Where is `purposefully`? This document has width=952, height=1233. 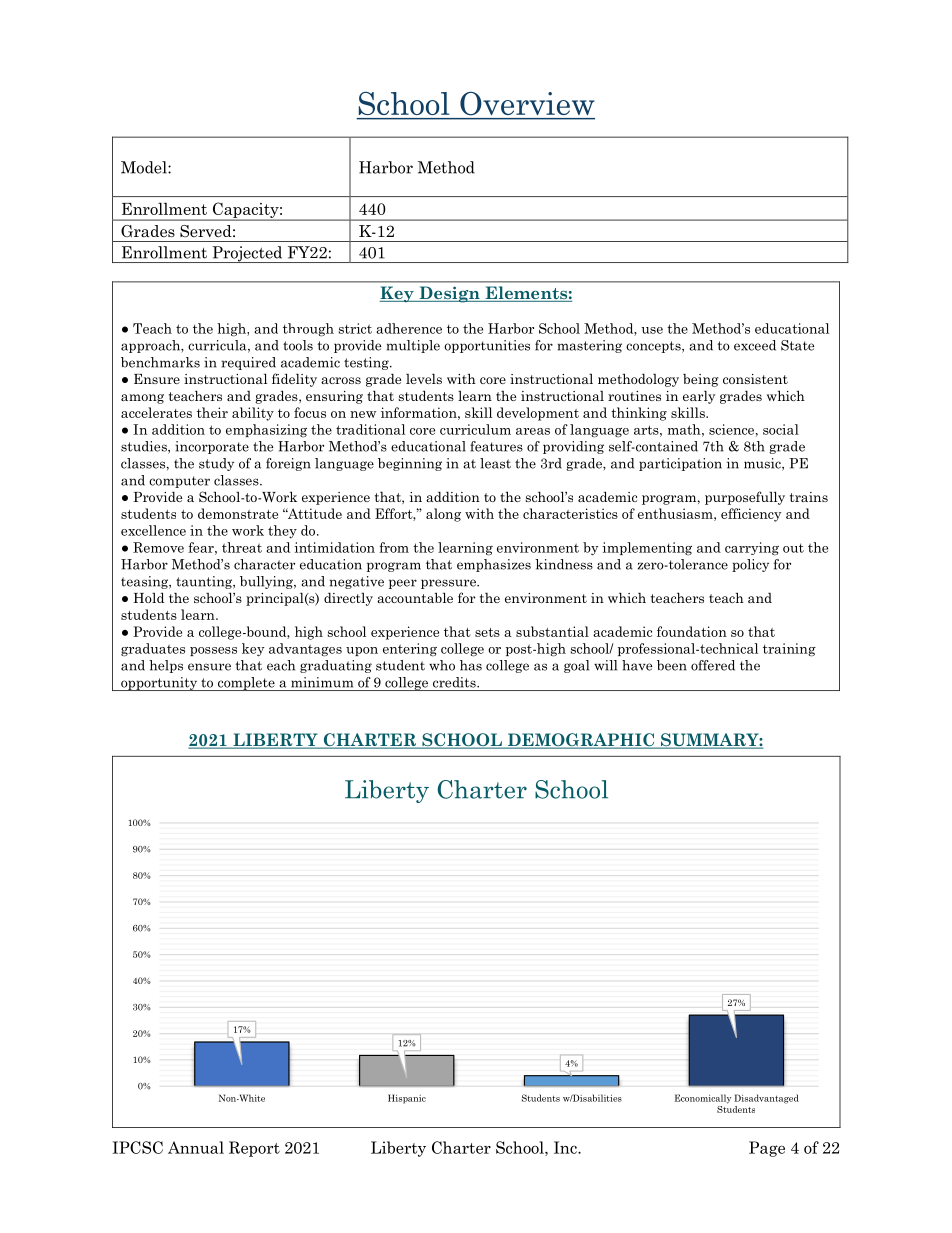
purposefully is located at coordinates (745, 498).
